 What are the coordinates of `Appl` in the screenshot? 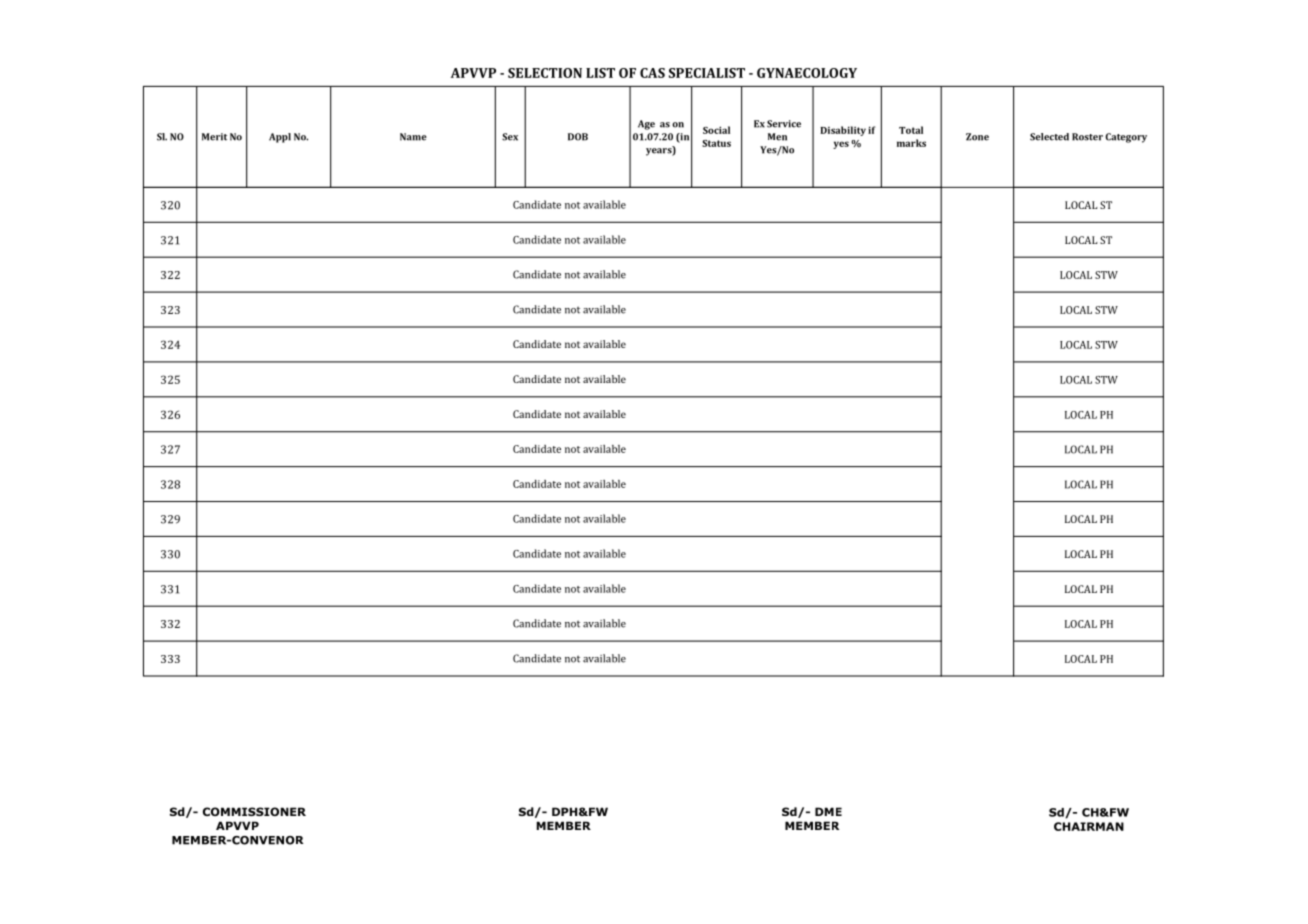 It's located at (280, 138).
